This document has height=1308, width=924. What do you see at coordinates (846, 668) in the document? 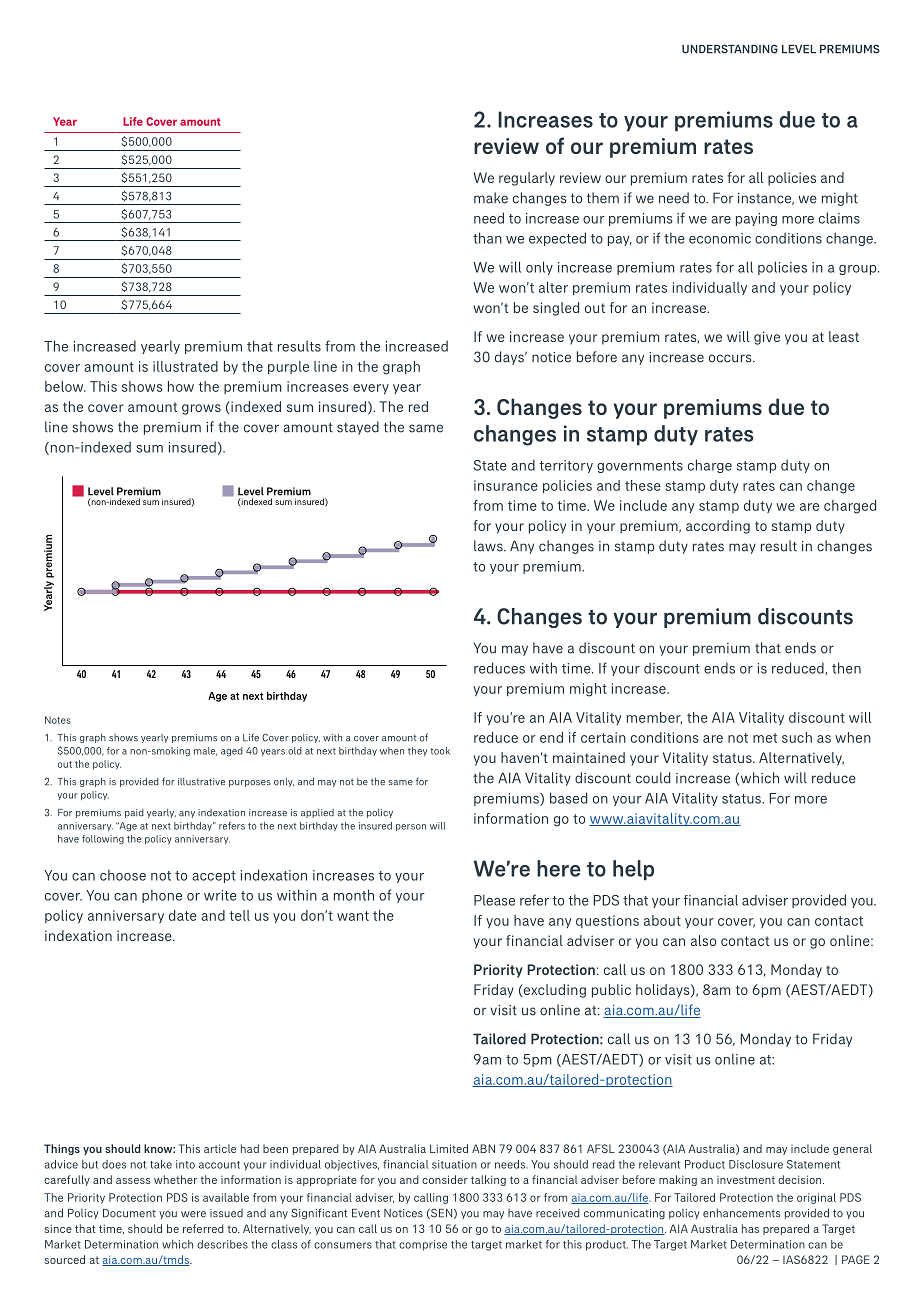
I see `then` at bounding box center [846, 668].
